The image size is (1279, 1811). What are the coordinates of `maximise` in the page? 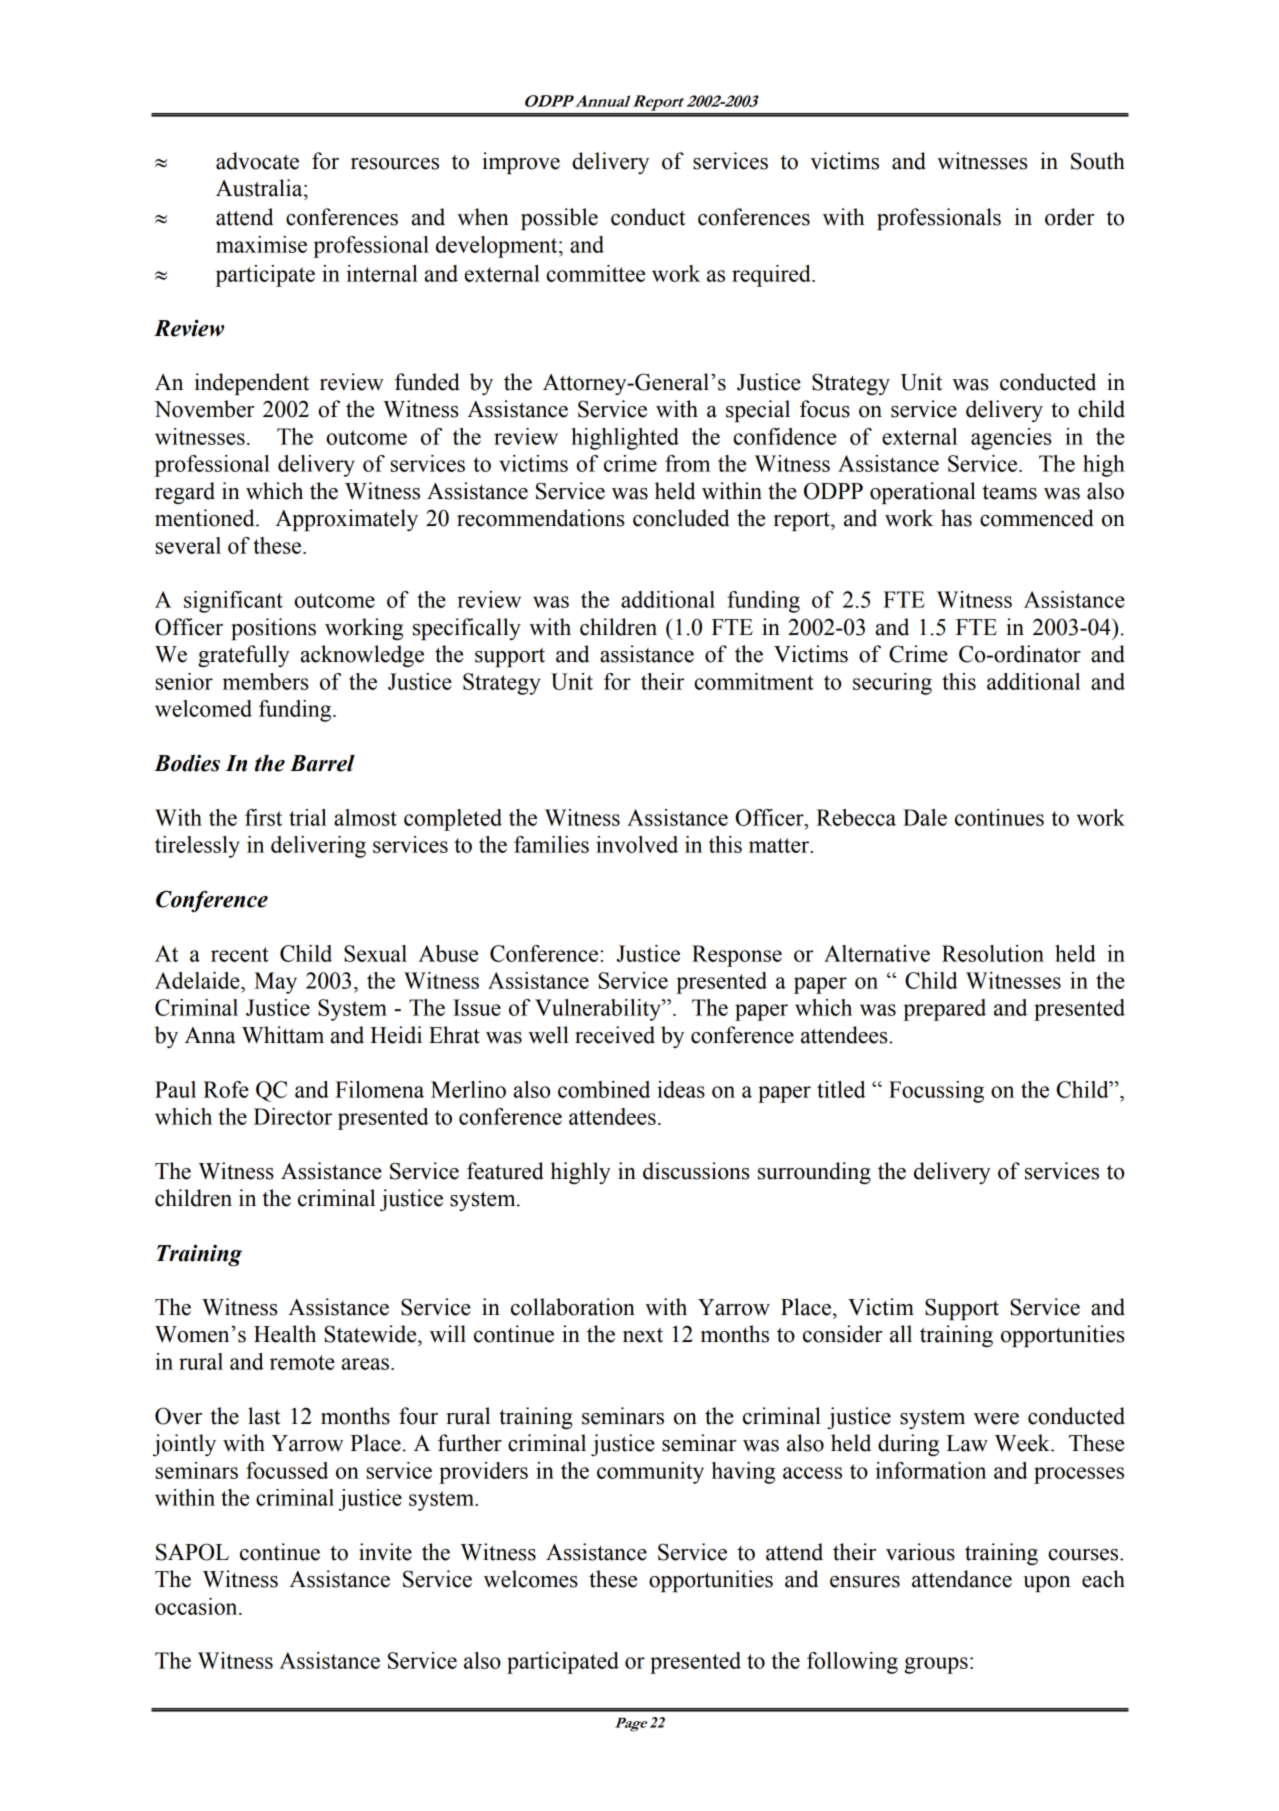 It's located at (261, 244).
